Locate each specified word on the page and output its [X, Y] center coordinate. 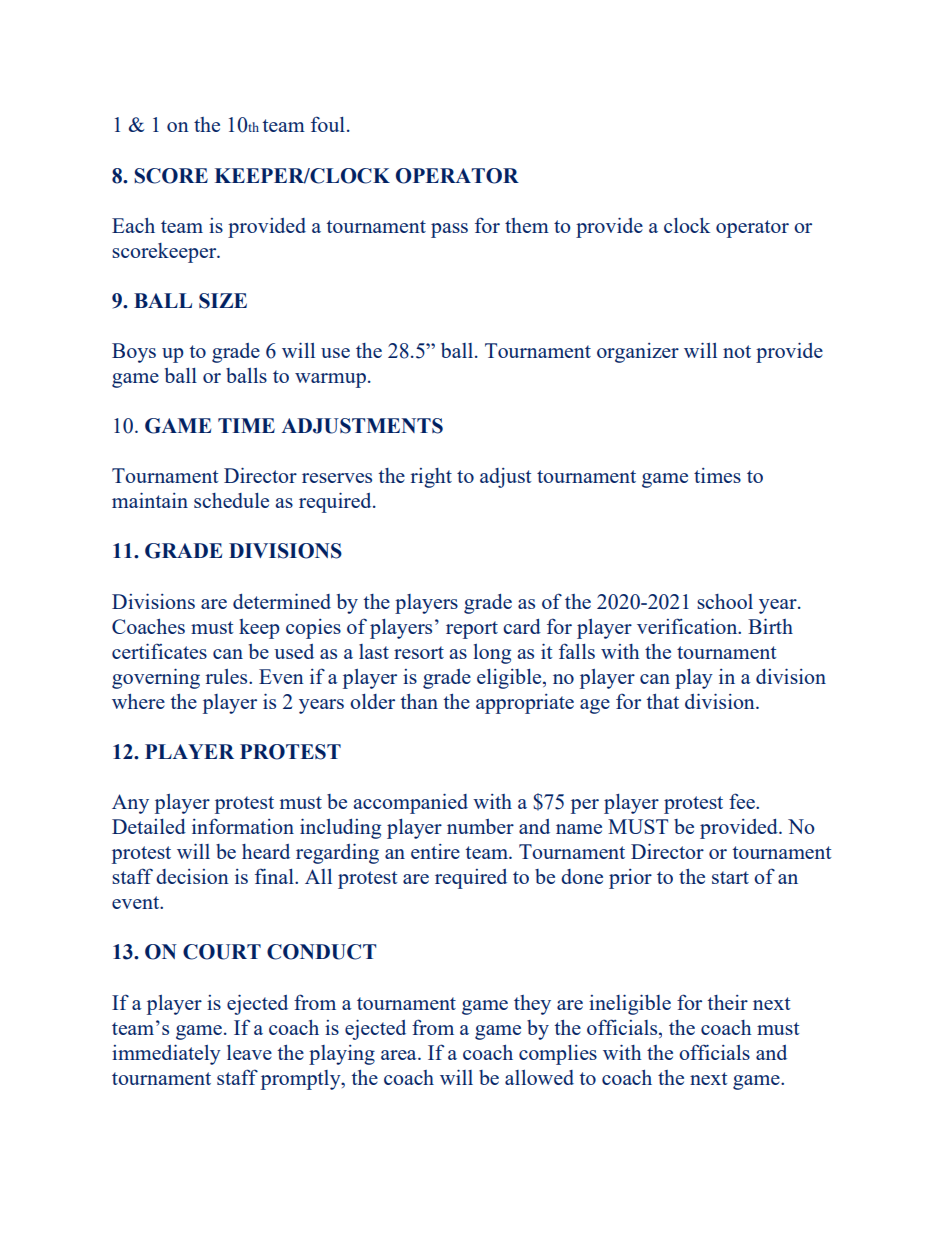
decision [192, 876]
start [730, 877]
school [725, 601]
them [527, 225]
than [419, 701]
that [662, 701]
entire [435, 851]
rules [228, 676]
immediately [166, 1054]
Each [133, 225]
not [737, 351]
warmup [330, 380]
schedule [231, 500]
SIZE [223, 301]
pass [449, 230]
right [431, 478]
